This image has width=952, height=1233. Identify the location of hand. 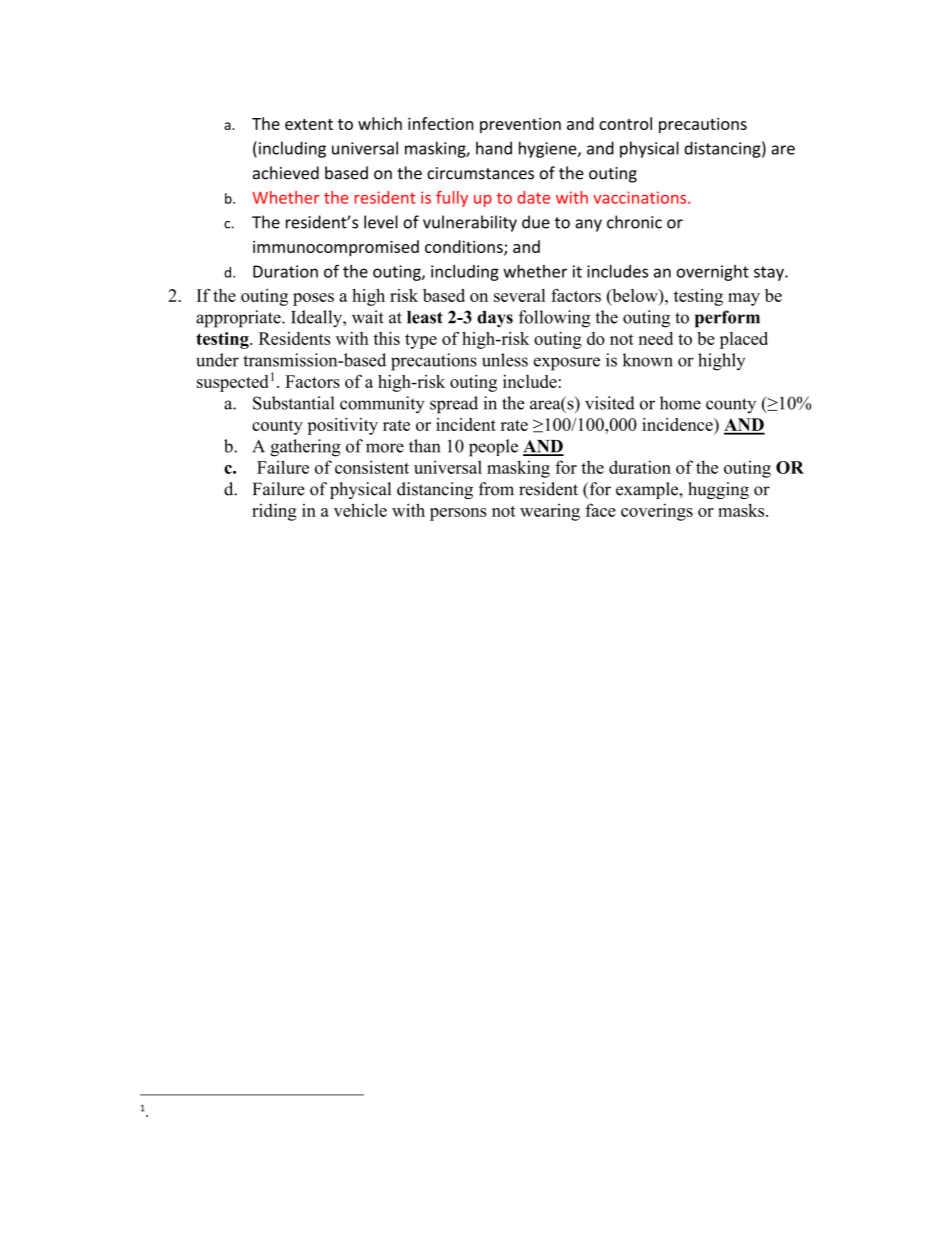
(494, 148).
